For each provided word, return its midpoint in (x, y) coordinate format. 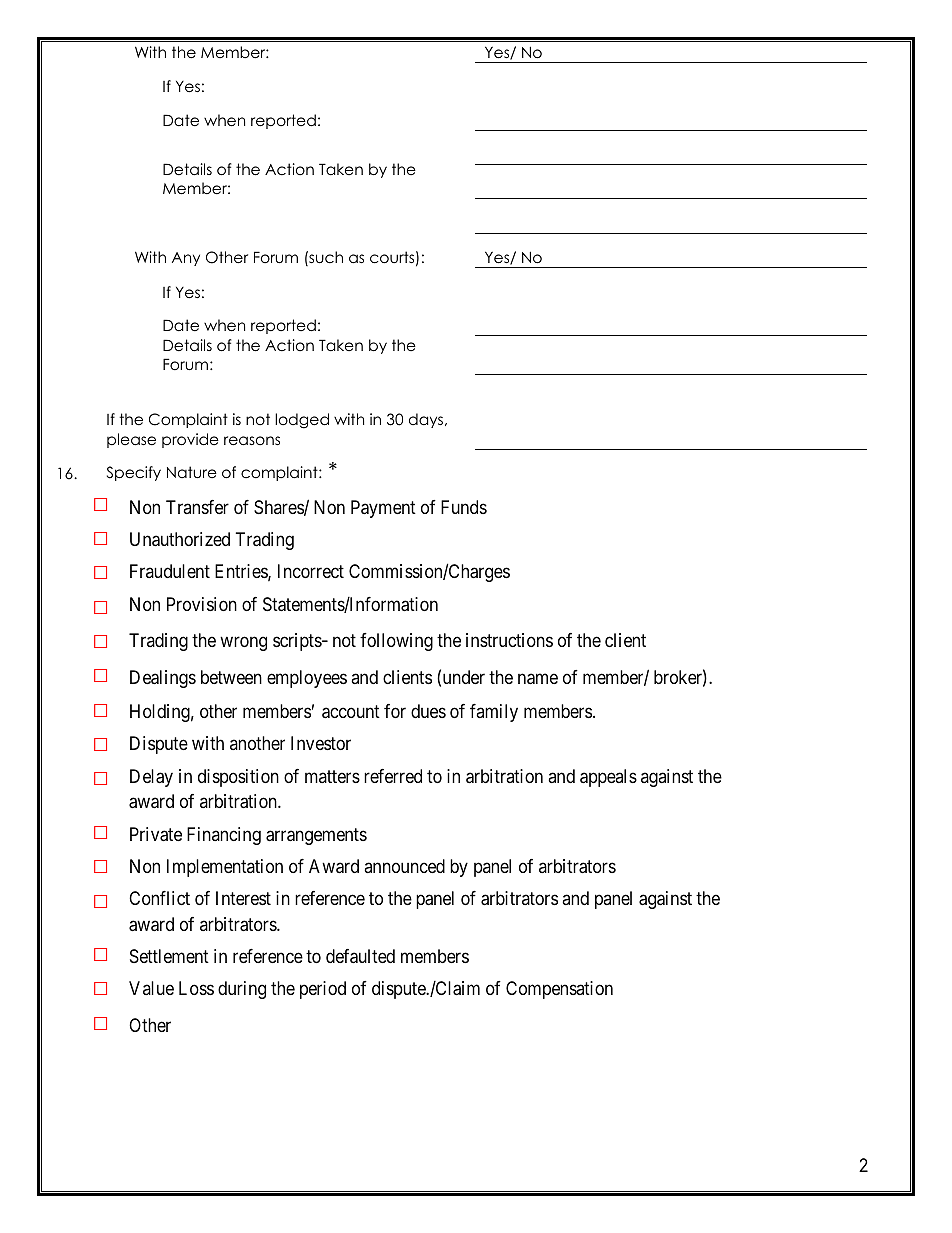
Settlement (169, 956)
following (396, 642)
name (538, 679)
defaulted (360, 956)
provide (190, 440)
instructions (509, 640)
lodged (302, 421)
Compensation (559, 990)
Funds (464, 507)
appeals (608, 778)
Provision (202, 604)
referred (393, 776)
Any (186, 259)
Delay (151, 778)
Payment (383, 509)
